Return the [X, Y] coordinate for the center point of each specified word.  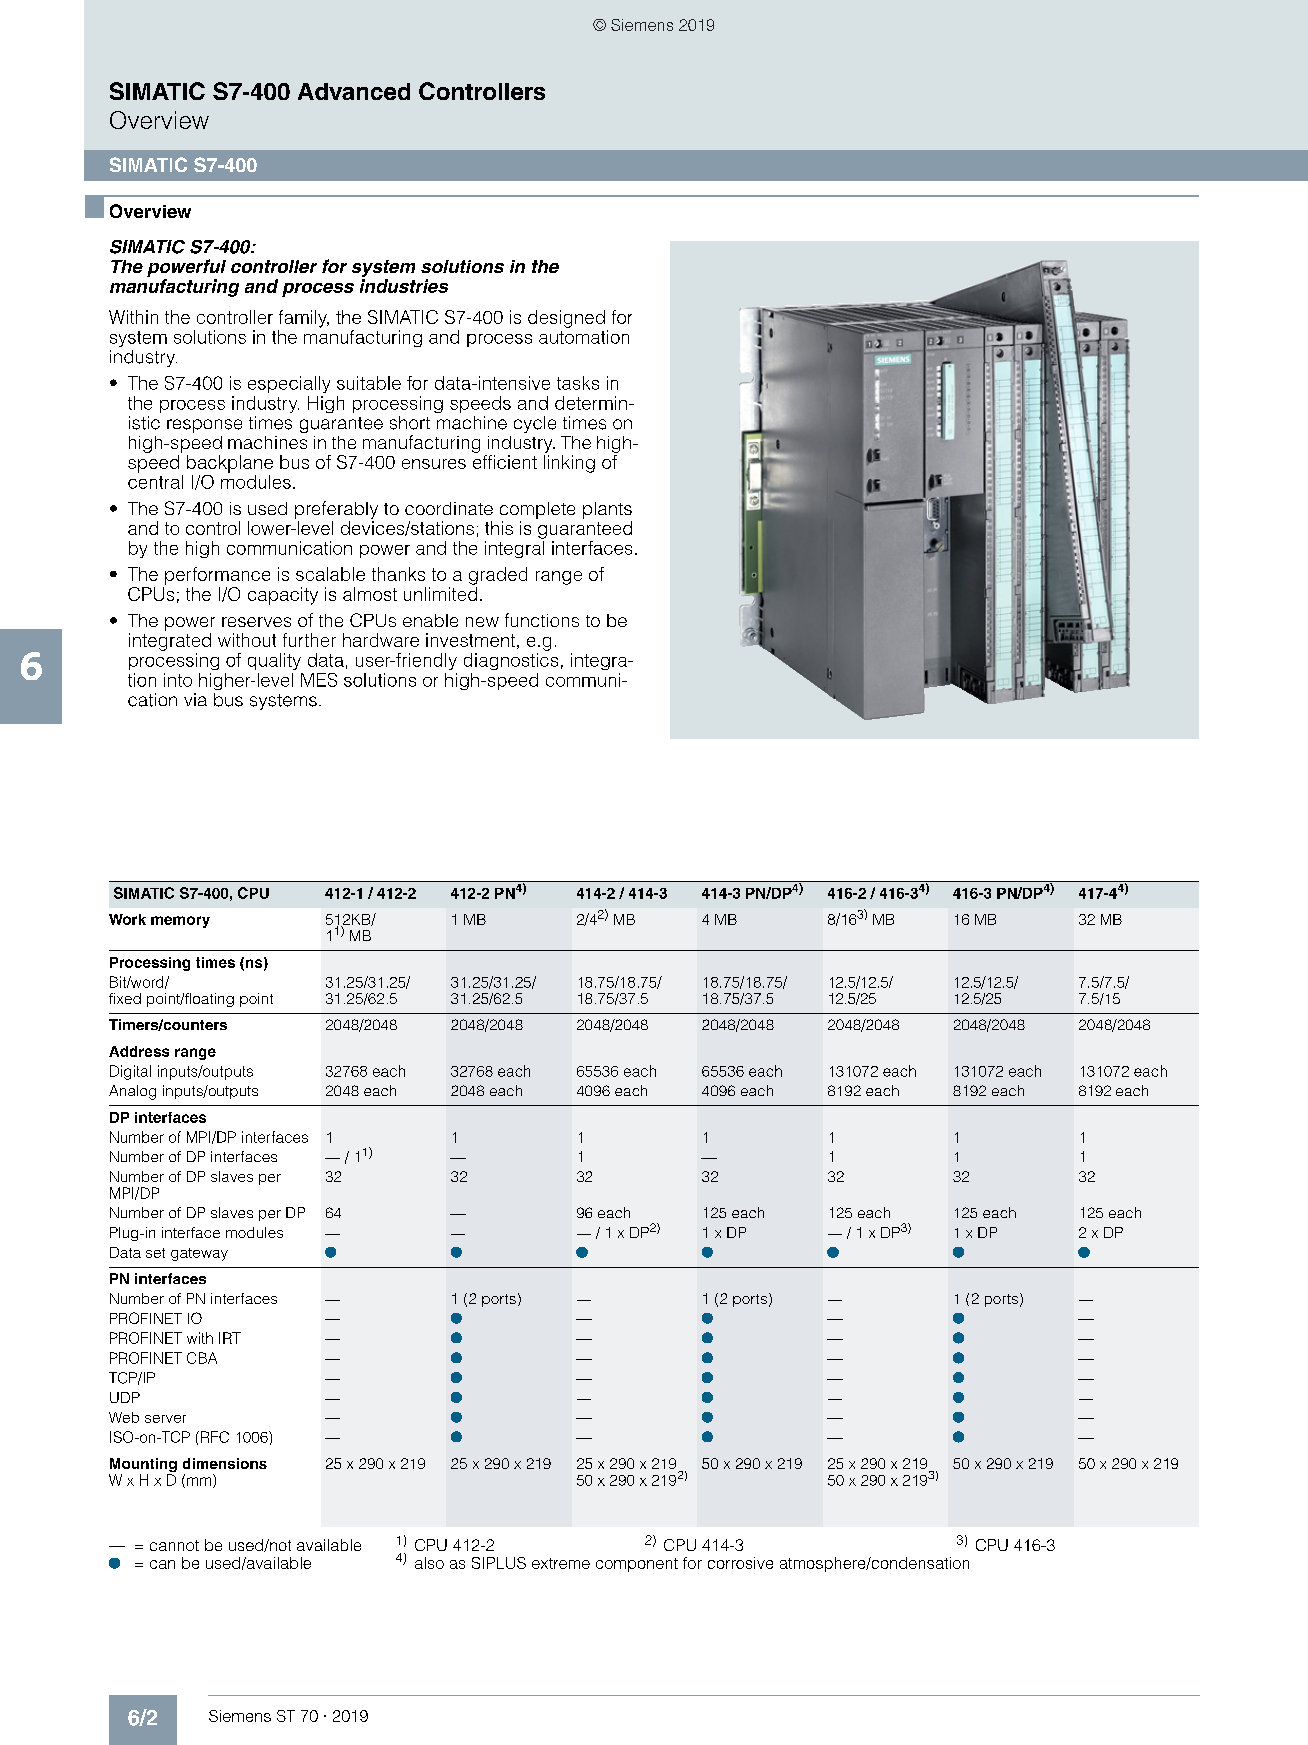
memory [180, 922]
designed [566, 319]
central [155, 482]
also [429, 1563]
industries [404, 286]
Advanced [354, 91]
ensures [434, 464]
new [482, 622]
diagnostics [511, 661]
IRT [230, 1338]
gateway [199, 1254]
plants [607, 510]
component [637, 1565]
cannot [174, 1545]
